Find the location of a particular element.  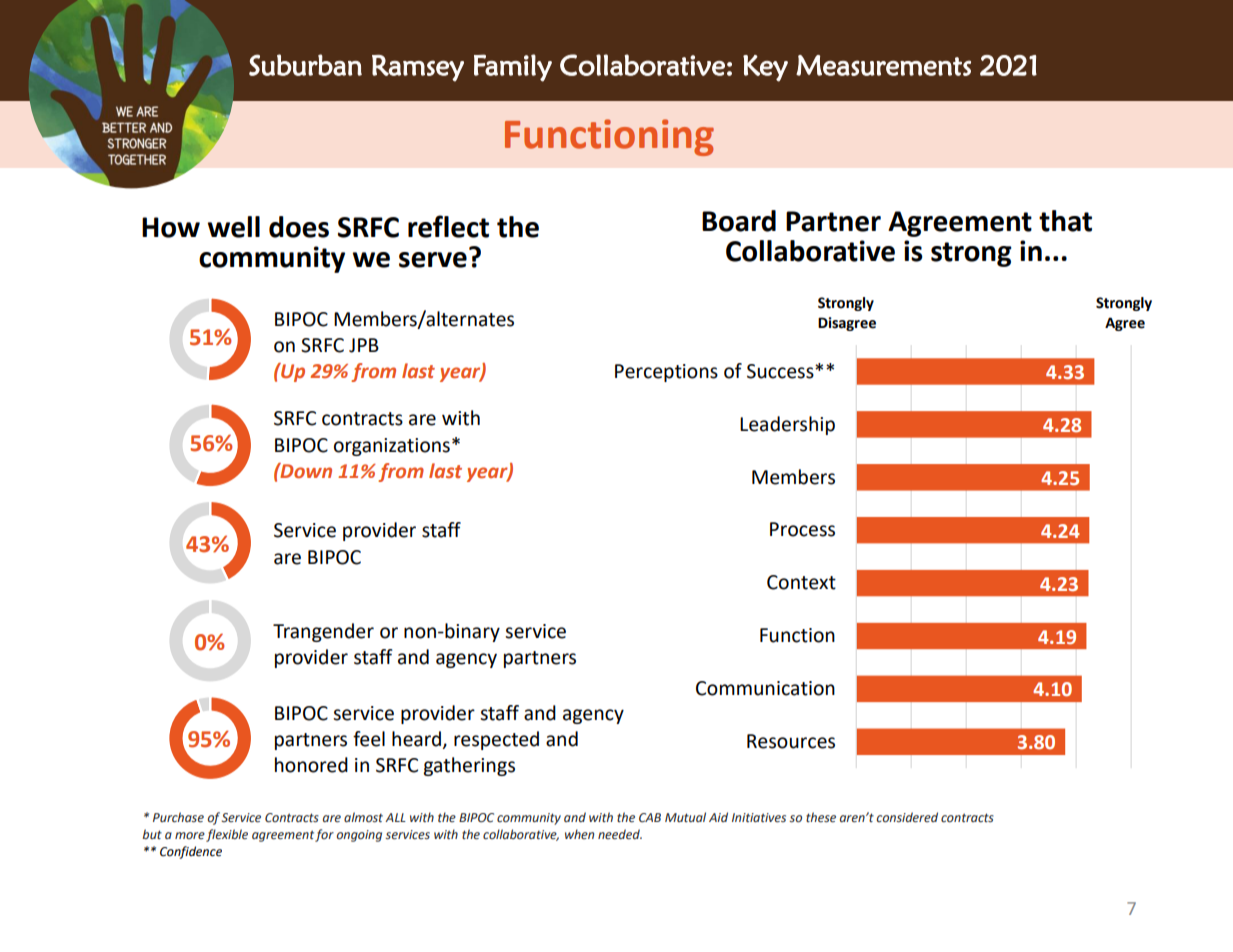

considered is located at coordinates (907, 817).
